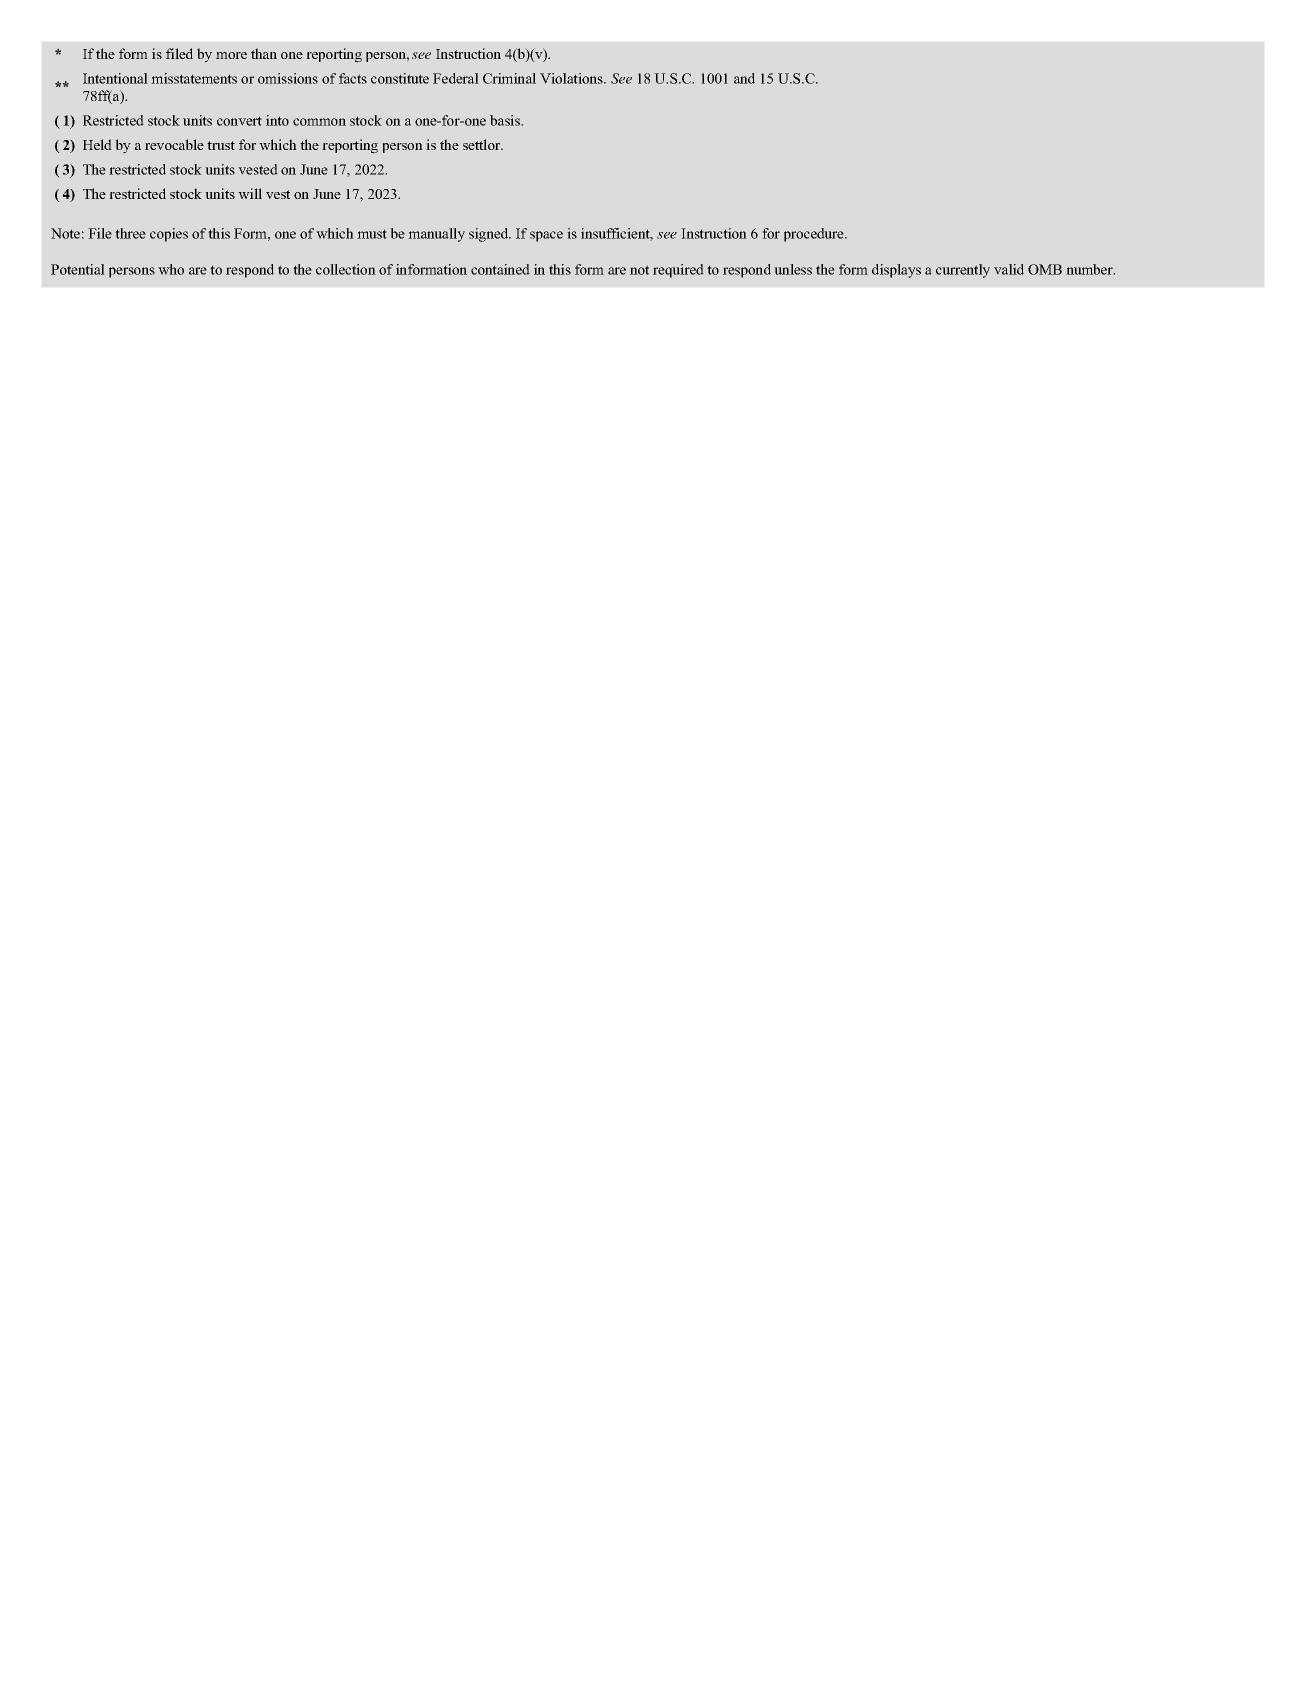 The width and height of the page is (1306, 1690). Describe the element at coordinates (171, 269) in the page. I see `who` at that location.
